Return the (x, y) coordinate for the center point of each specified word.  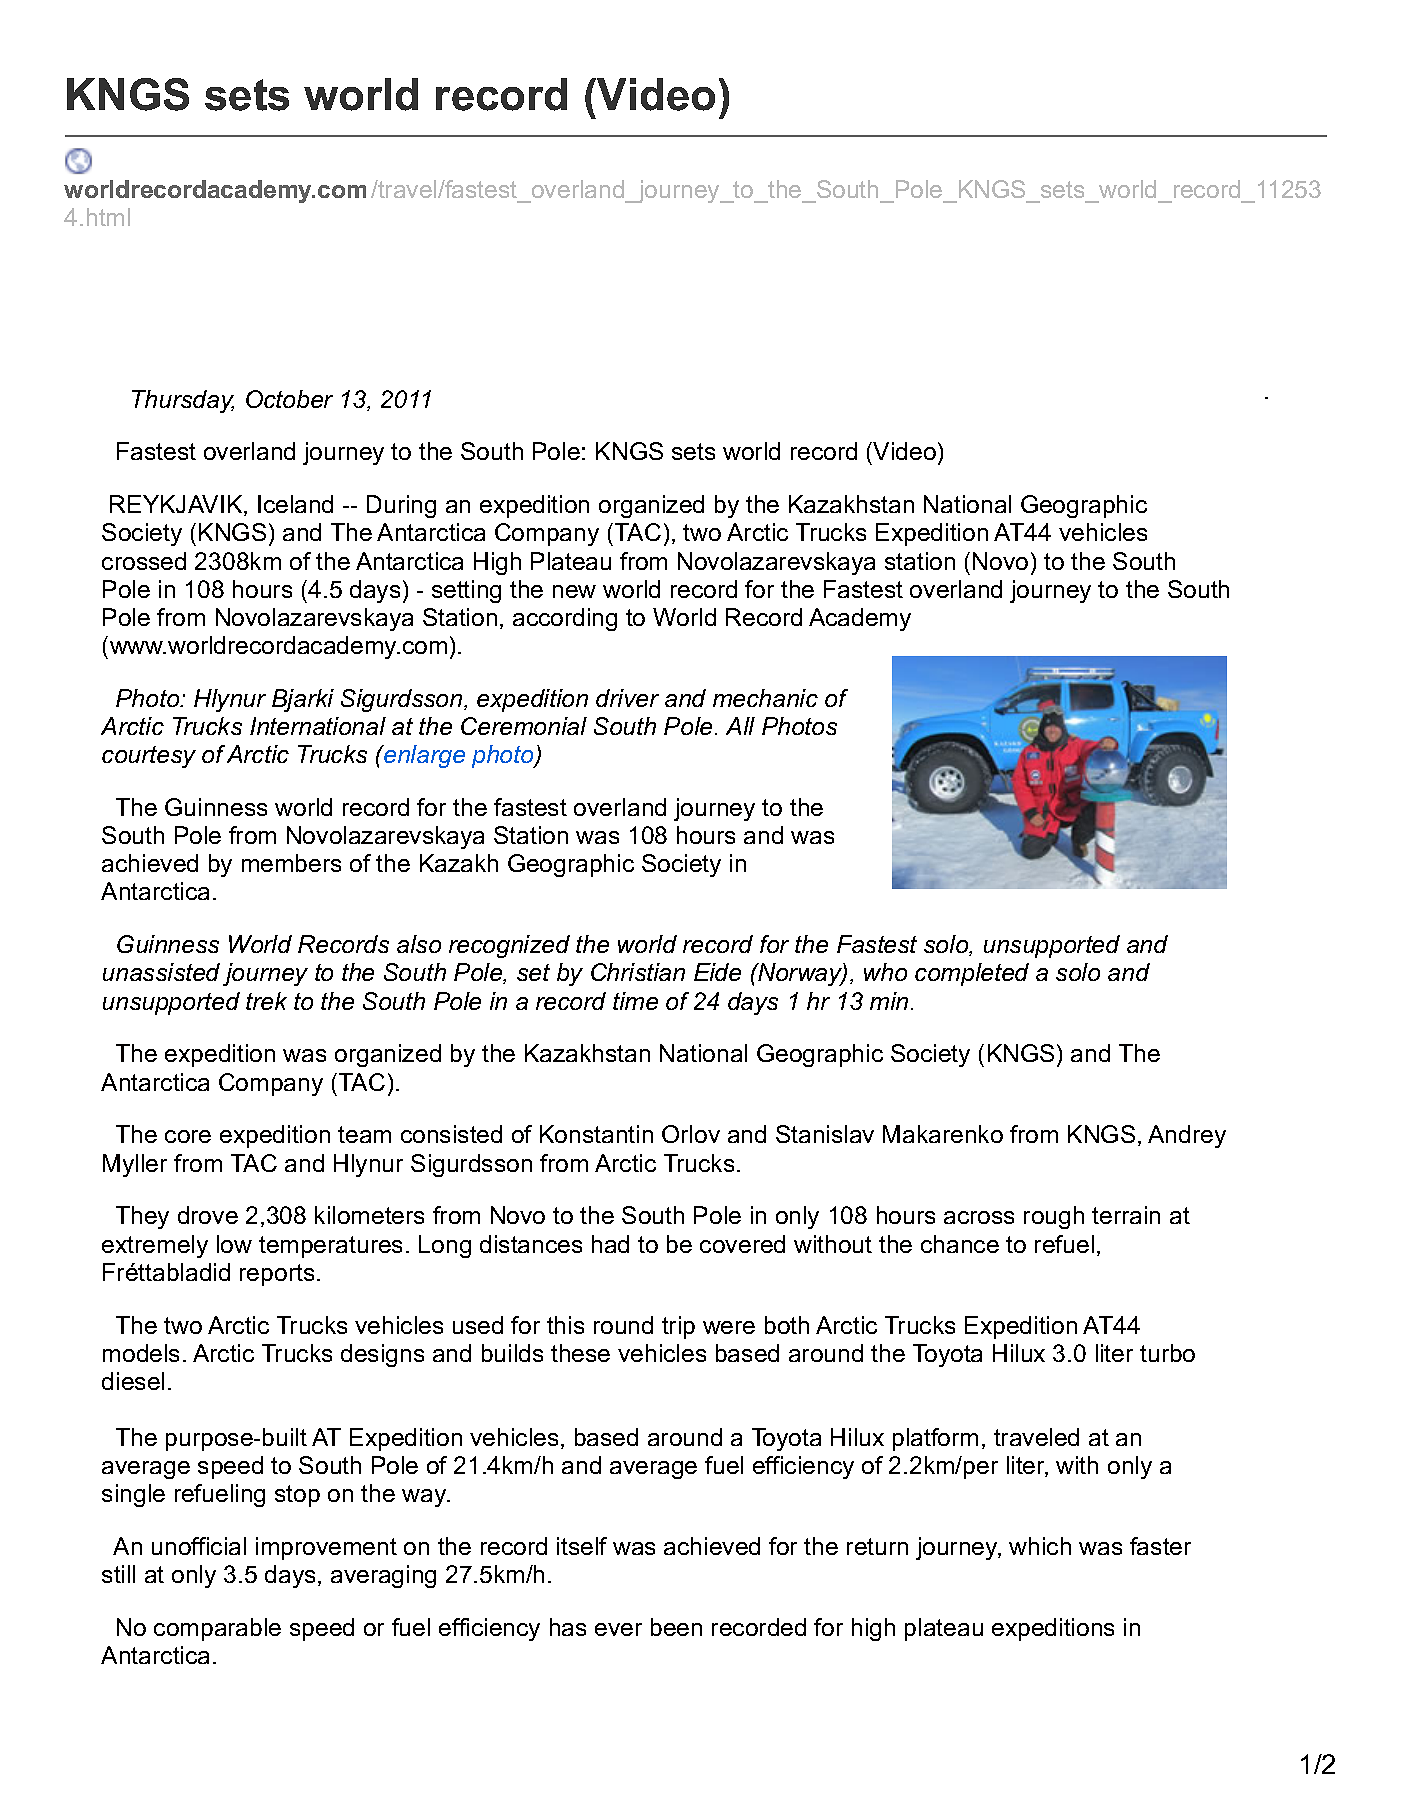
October (289, 399)
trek (266, 1001)
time (635, 1001)
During (401, 506)
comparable (217, 1629)
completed (972, 974)
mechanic (765, 698)
